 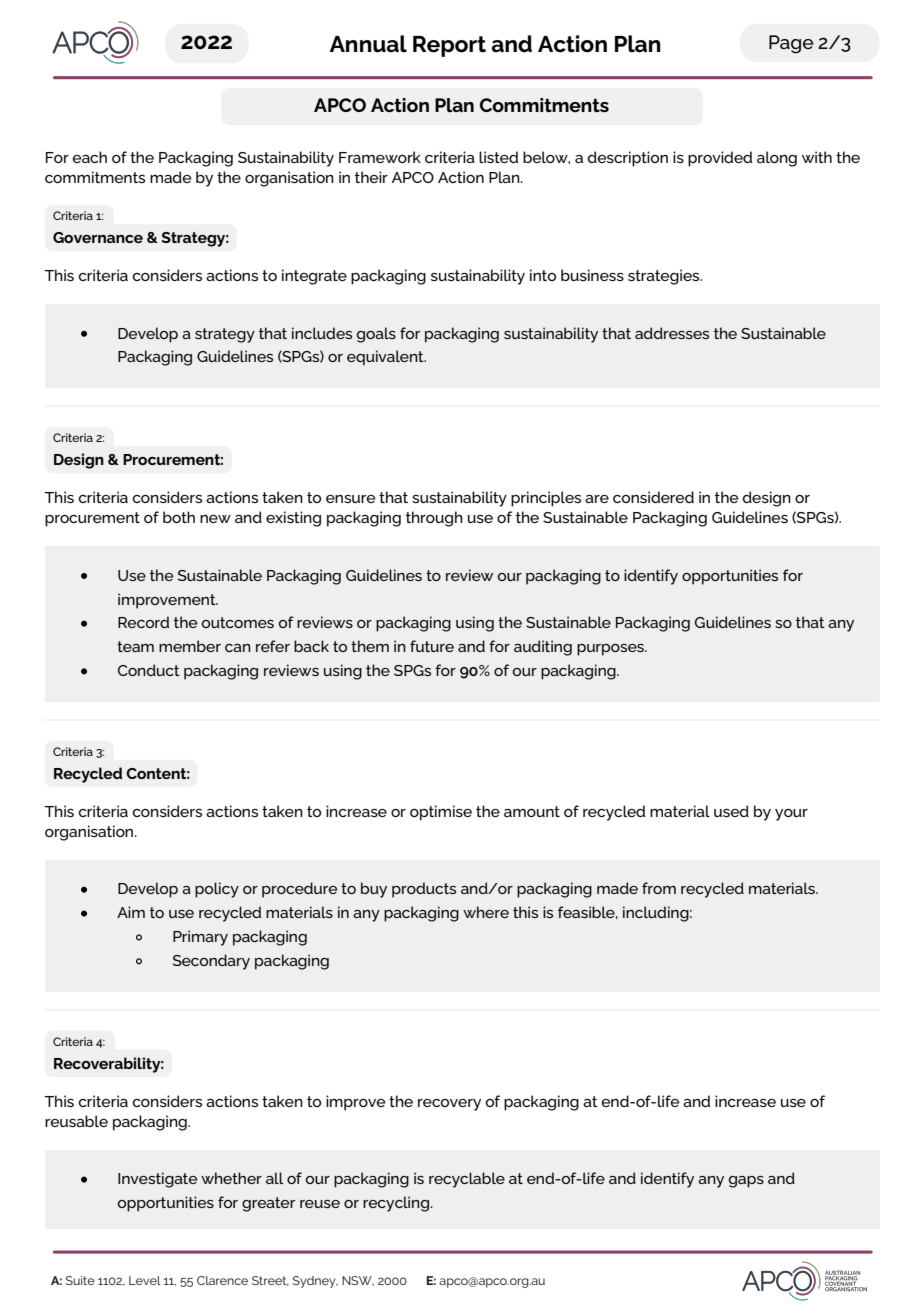 What do you see at coordinates (149, 670) in the page?
I see `Conduct` at bounding box center [149, 670].
